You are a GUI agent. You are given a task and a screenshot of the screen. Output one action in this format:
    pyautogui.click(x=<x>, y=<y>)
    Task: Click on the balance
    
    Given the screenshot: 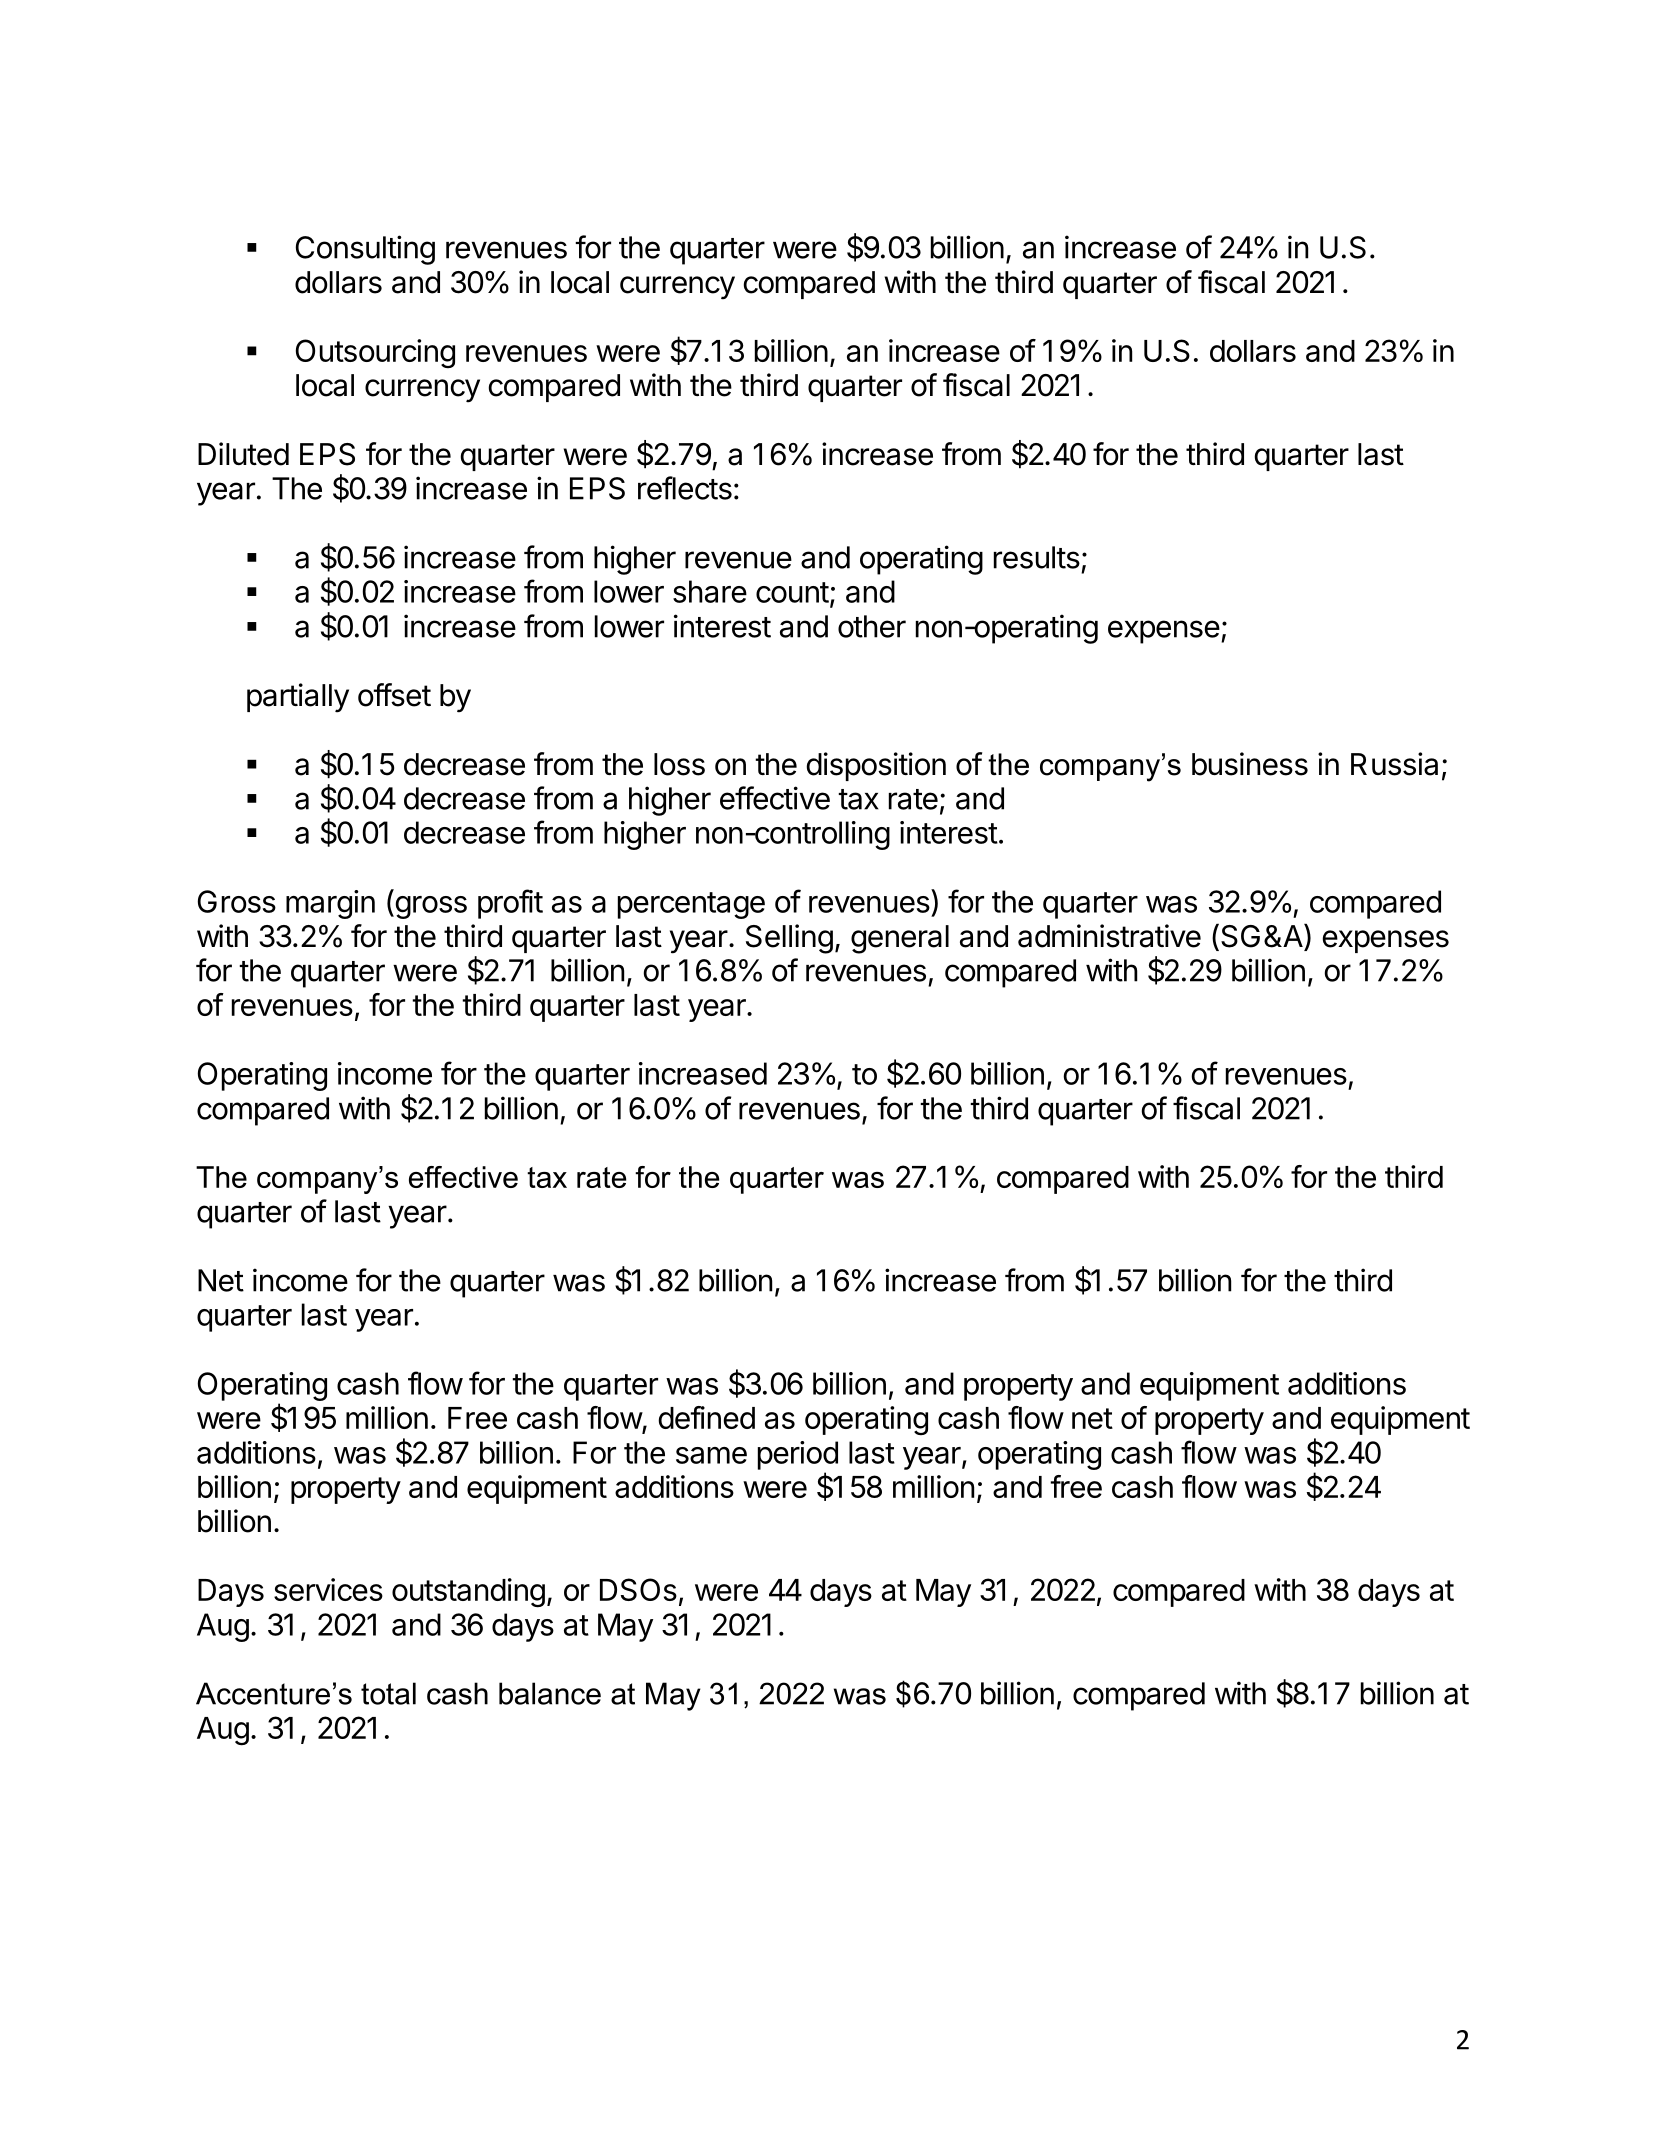 What is the action you would take?
    pyautogui.click(x=550, y=1693)
